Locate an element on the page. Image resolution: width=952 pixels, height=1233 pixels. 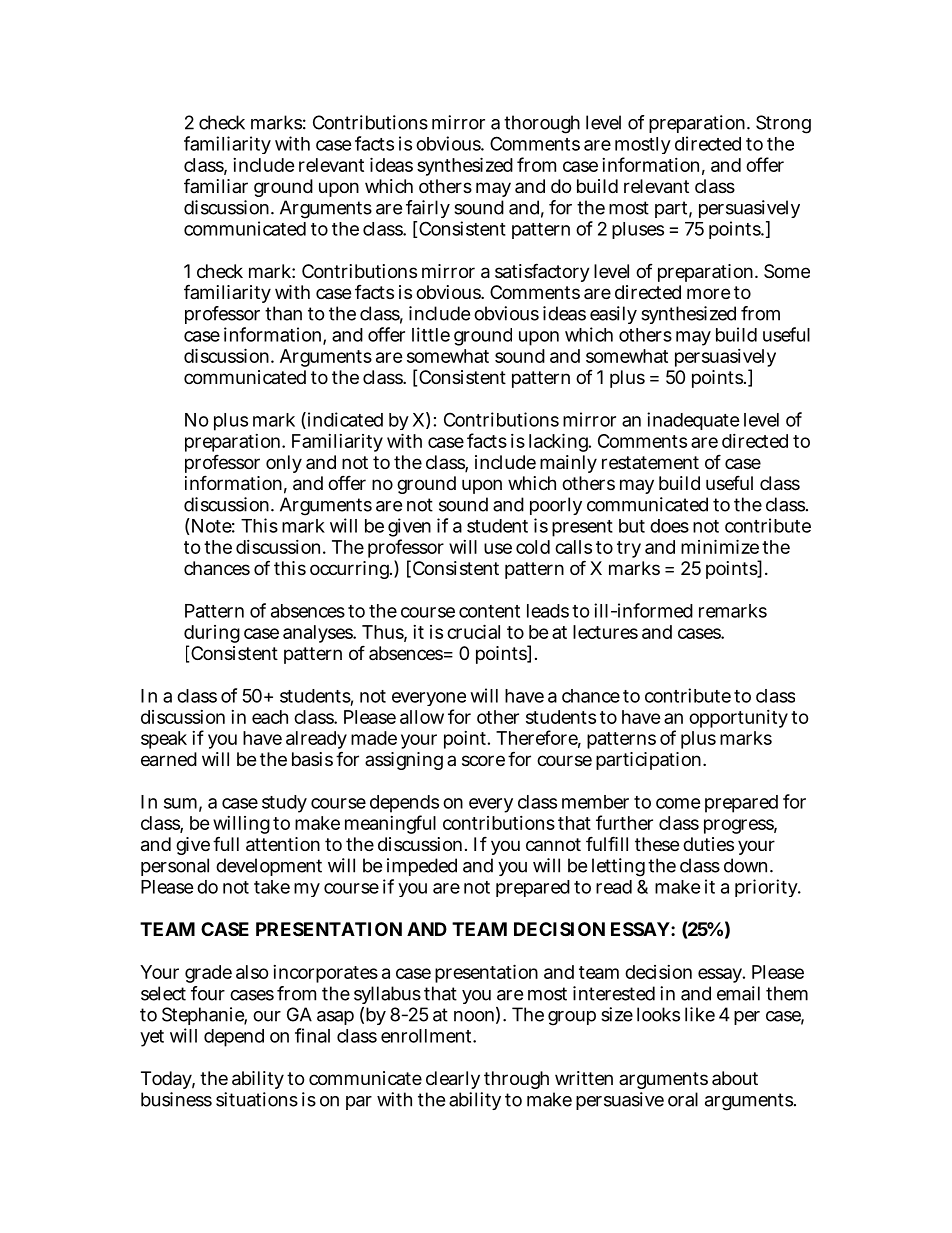
duties is located at coordinates (708, 844).
